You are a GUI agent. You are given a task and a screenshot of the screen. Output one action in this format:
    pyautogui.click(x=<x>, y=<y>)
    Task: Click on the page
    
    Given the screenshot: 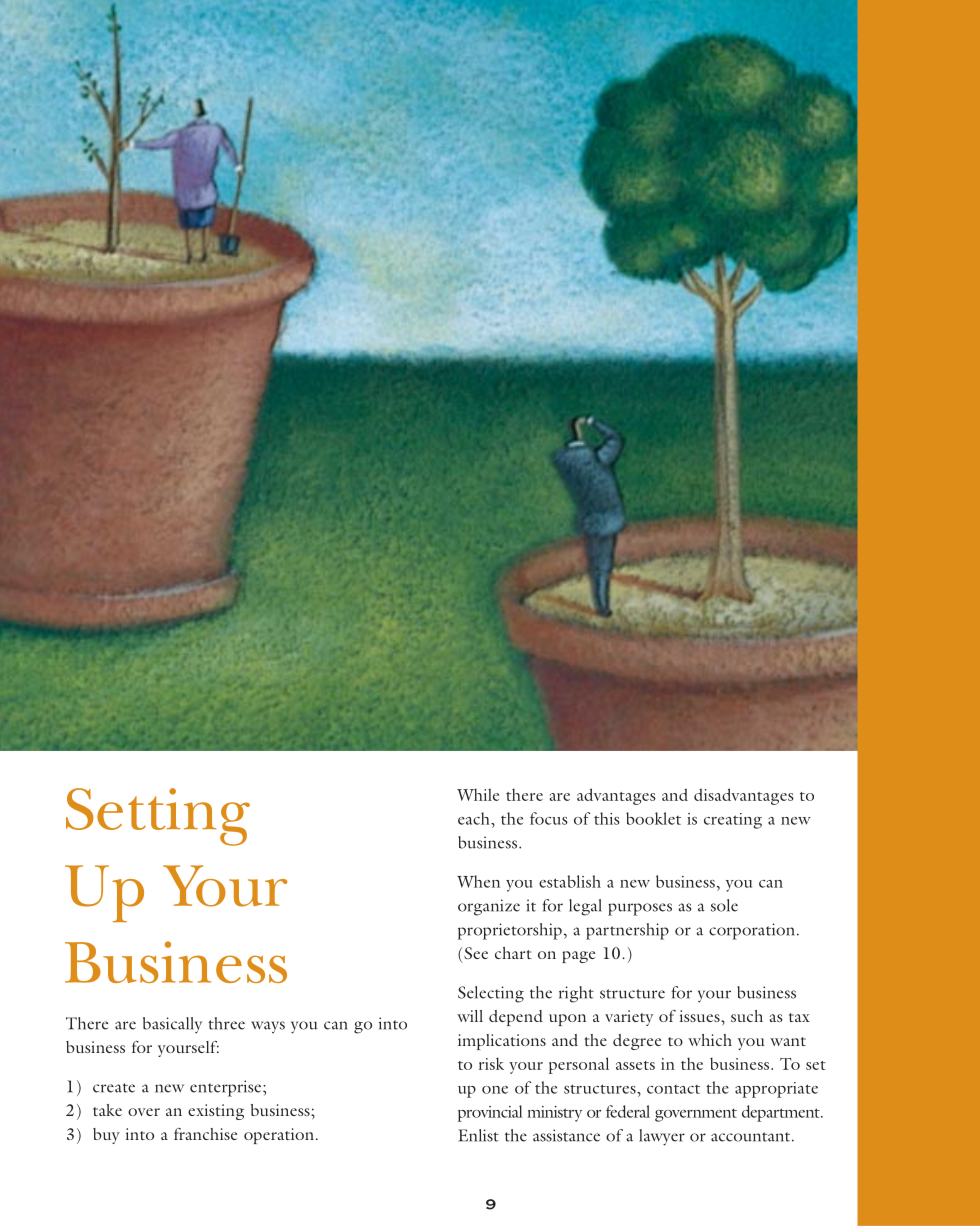 What is the action you would take?
    pyautogui.click(x=578, y=957)
